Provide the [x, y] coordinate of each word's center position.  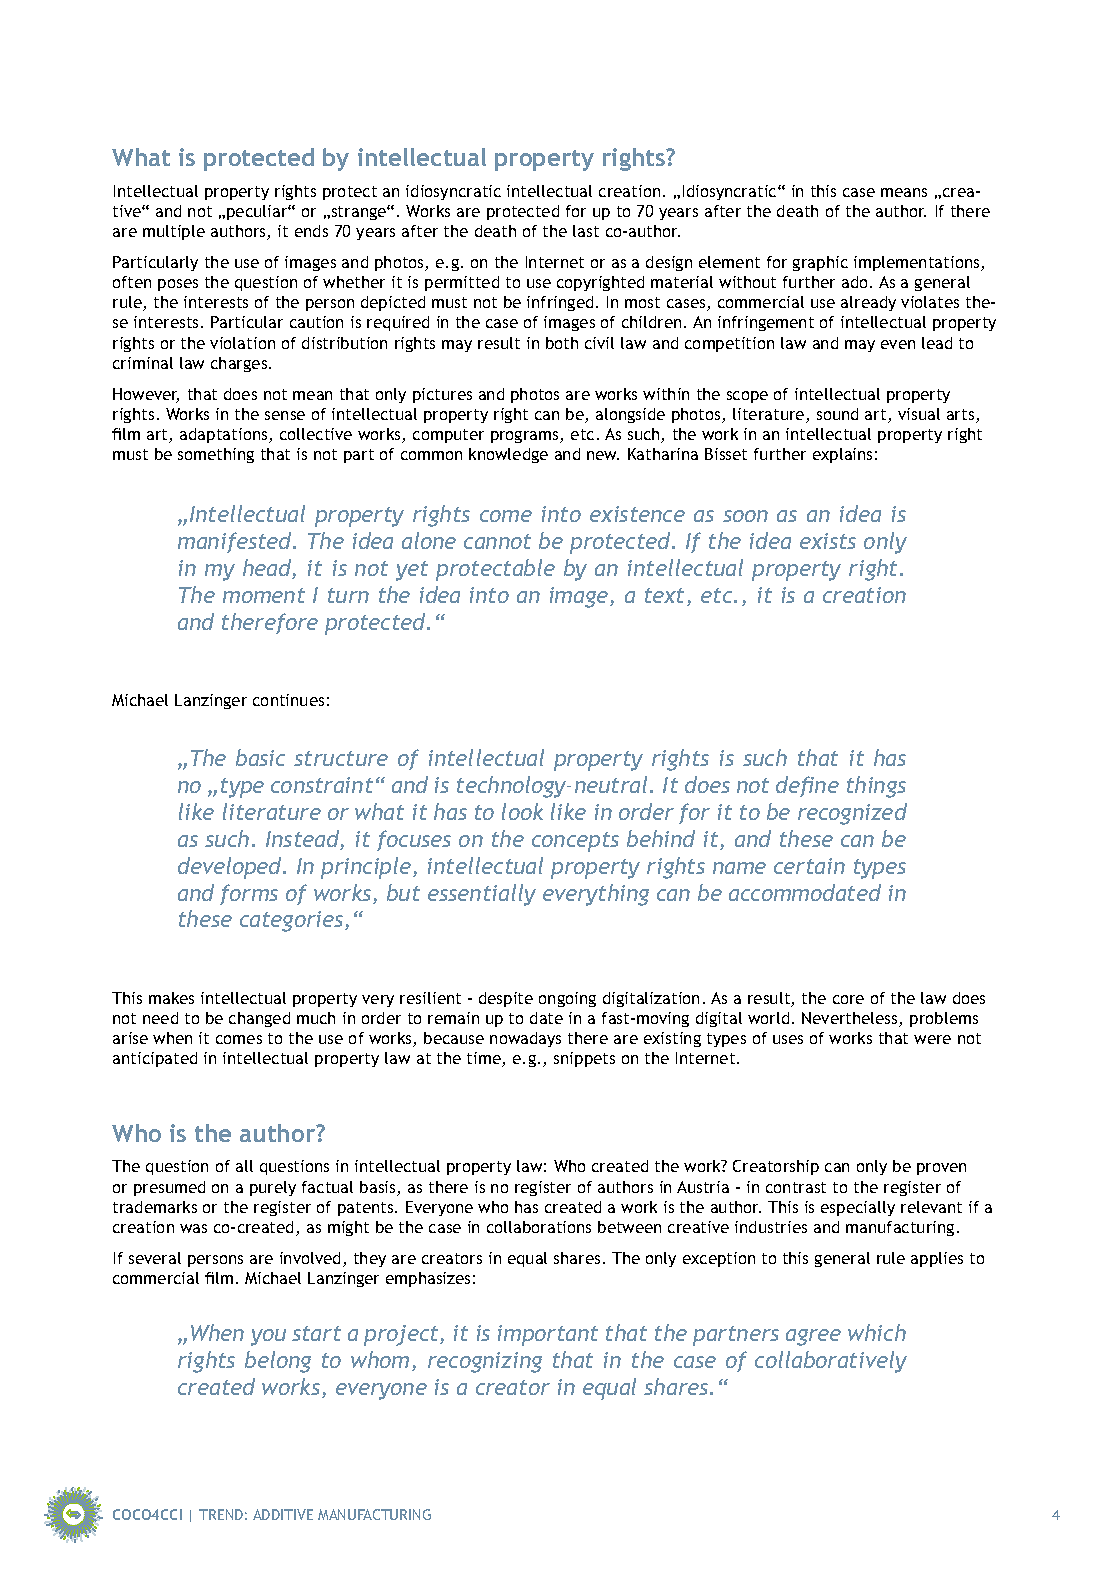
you [268, 1337]
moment [264, 595]
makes [171, 998]
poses [178, 285]
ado [854, 282]
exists [828, 541]
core [848, 999]
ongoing [567, 999]
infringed [560, 303]
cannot [497, 541]
